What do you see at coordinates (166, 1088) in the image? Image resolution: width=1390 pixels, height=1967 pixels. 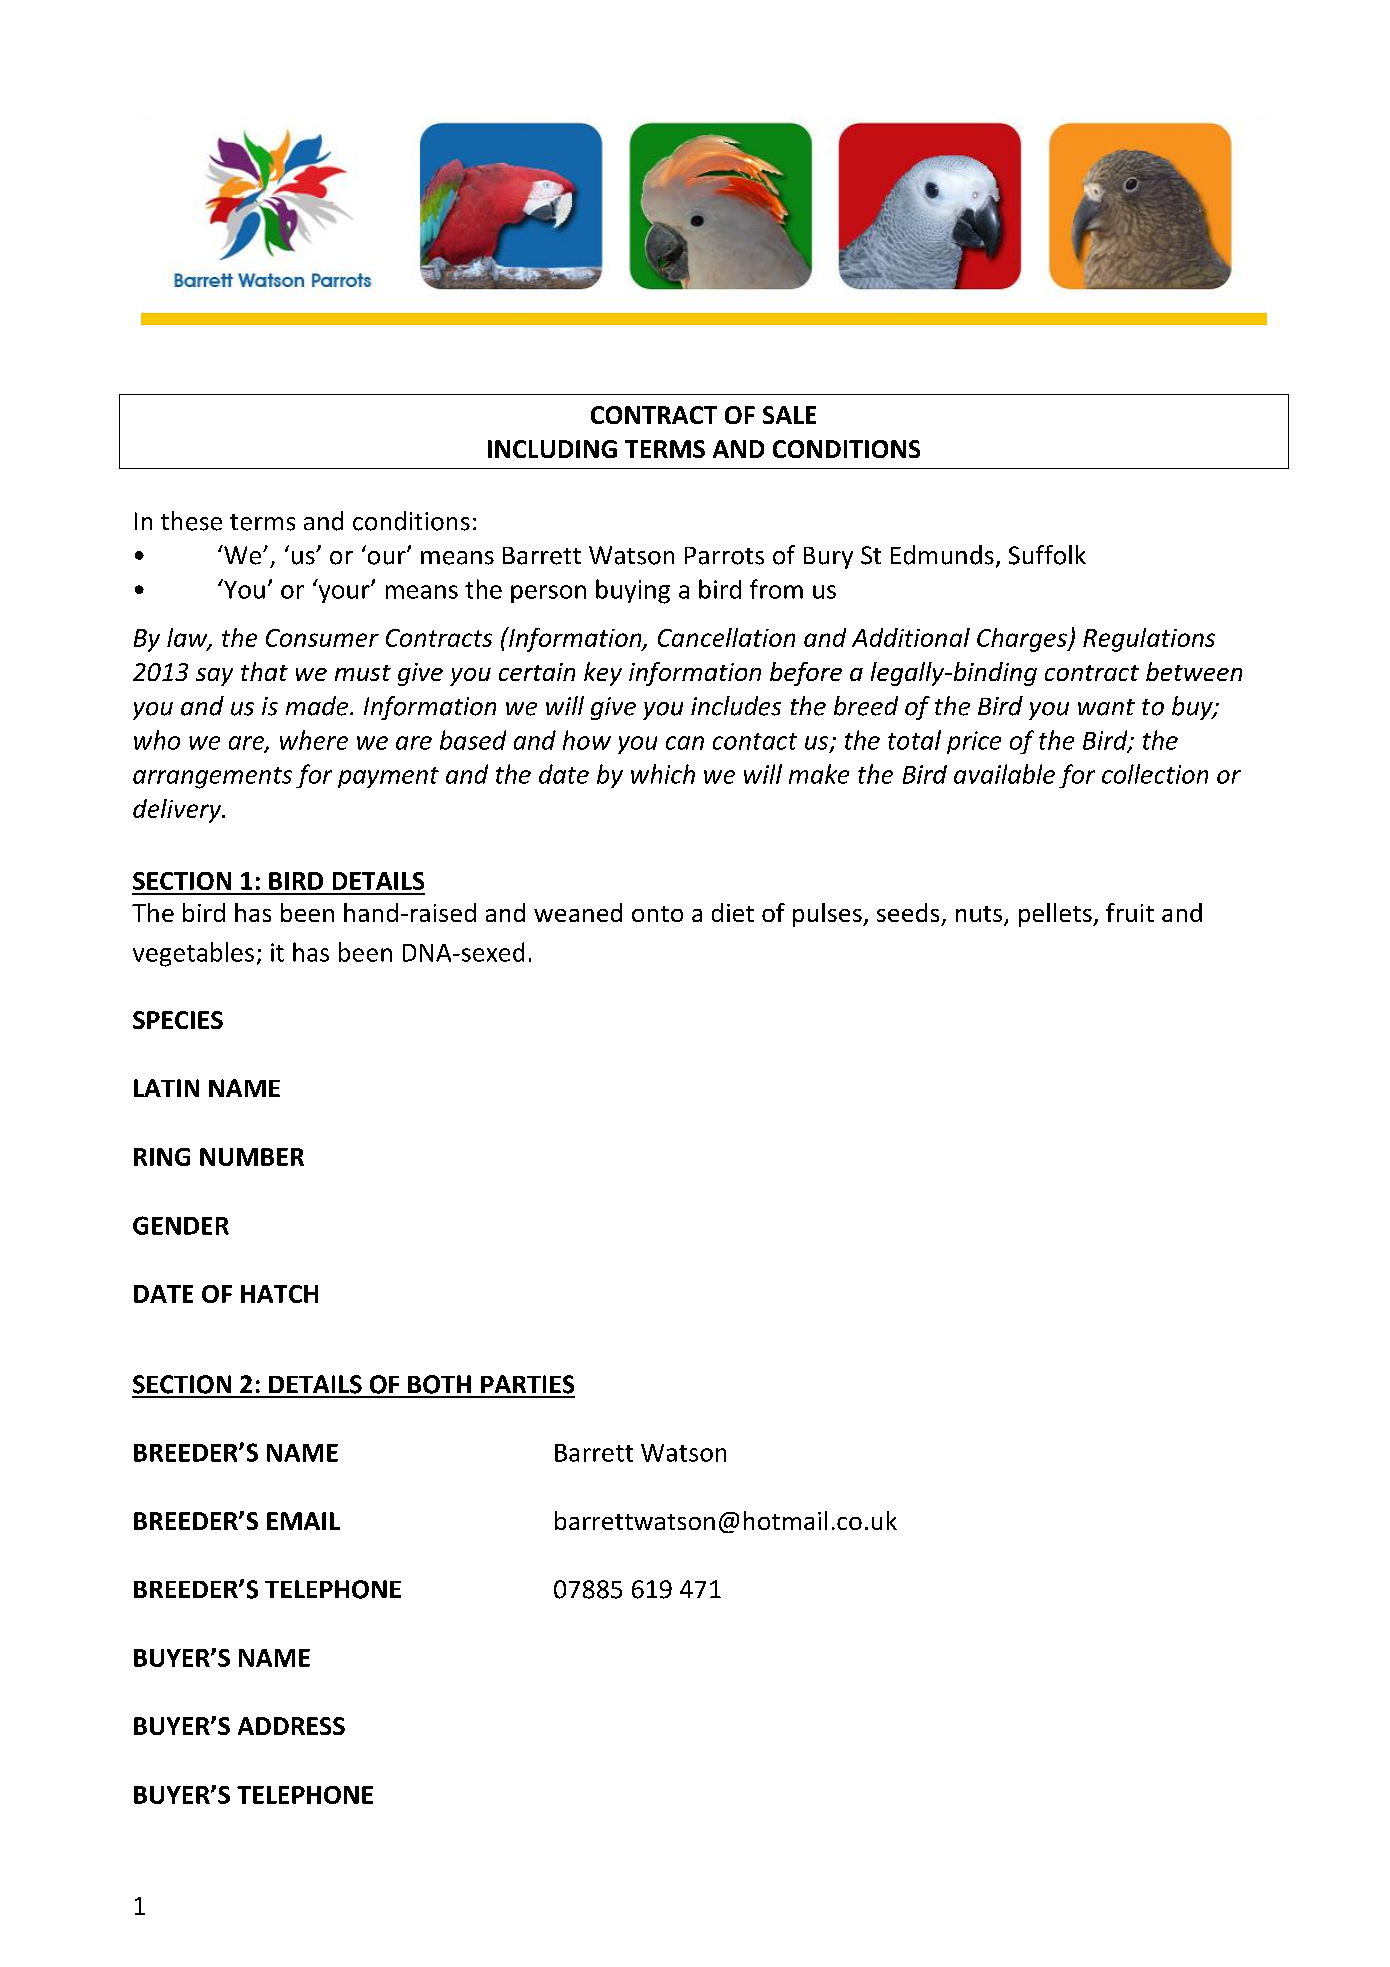 I see `LATIN` at bounding box center [166, 1088].
